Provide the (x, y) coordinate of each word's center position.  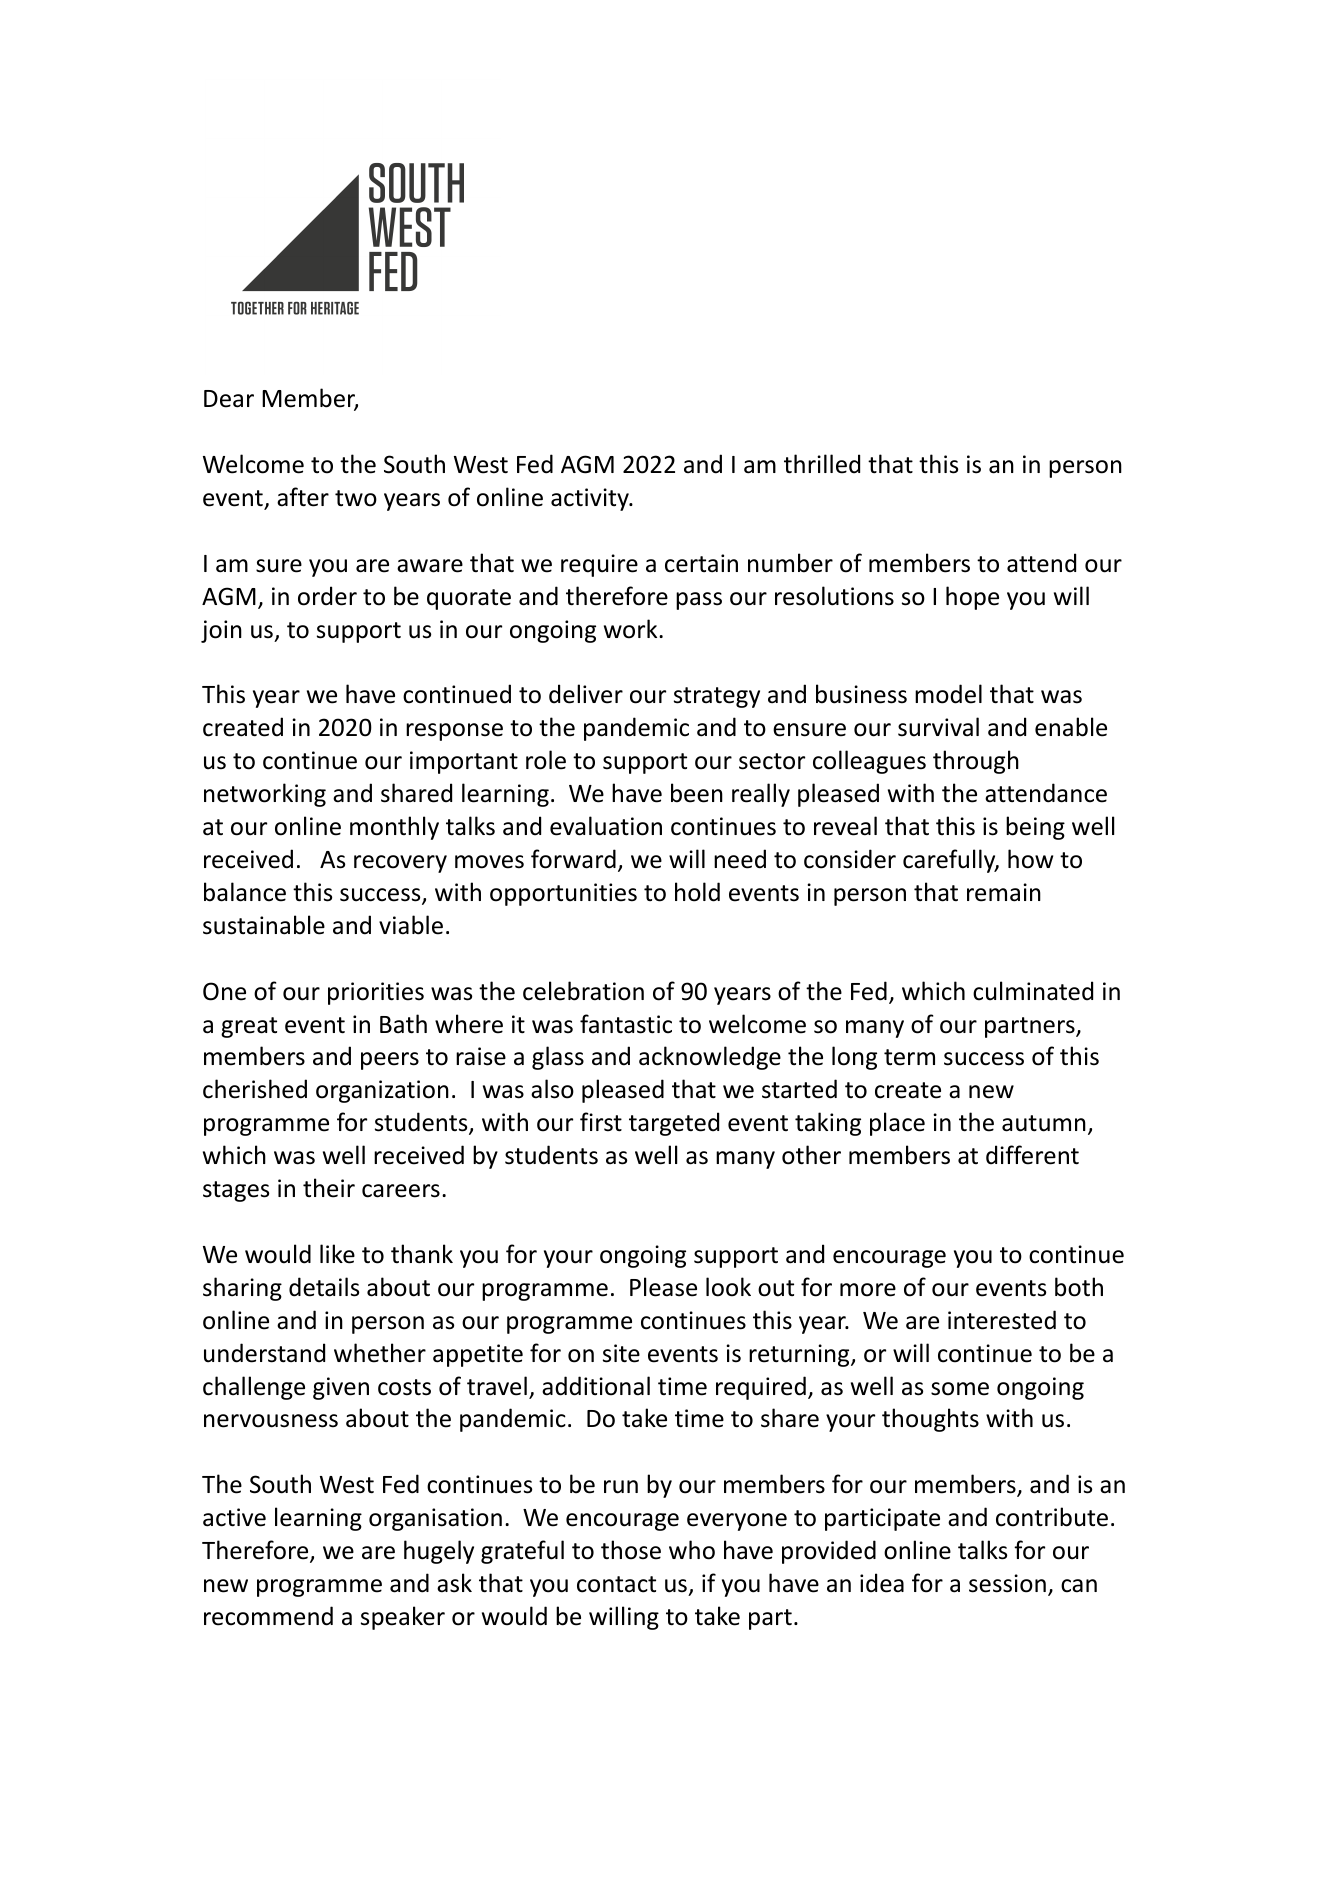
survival (938, 727)
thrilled (822, 464)
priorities (376, 993)
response (454, 732)
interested (1002, 1320)
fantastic (626, 1024)
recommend (268, 1616)
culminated (1033, 991)
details (324, 1287)
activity (591, 499)
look (728, 1287)
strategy (717, 697)
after (303, 497)
